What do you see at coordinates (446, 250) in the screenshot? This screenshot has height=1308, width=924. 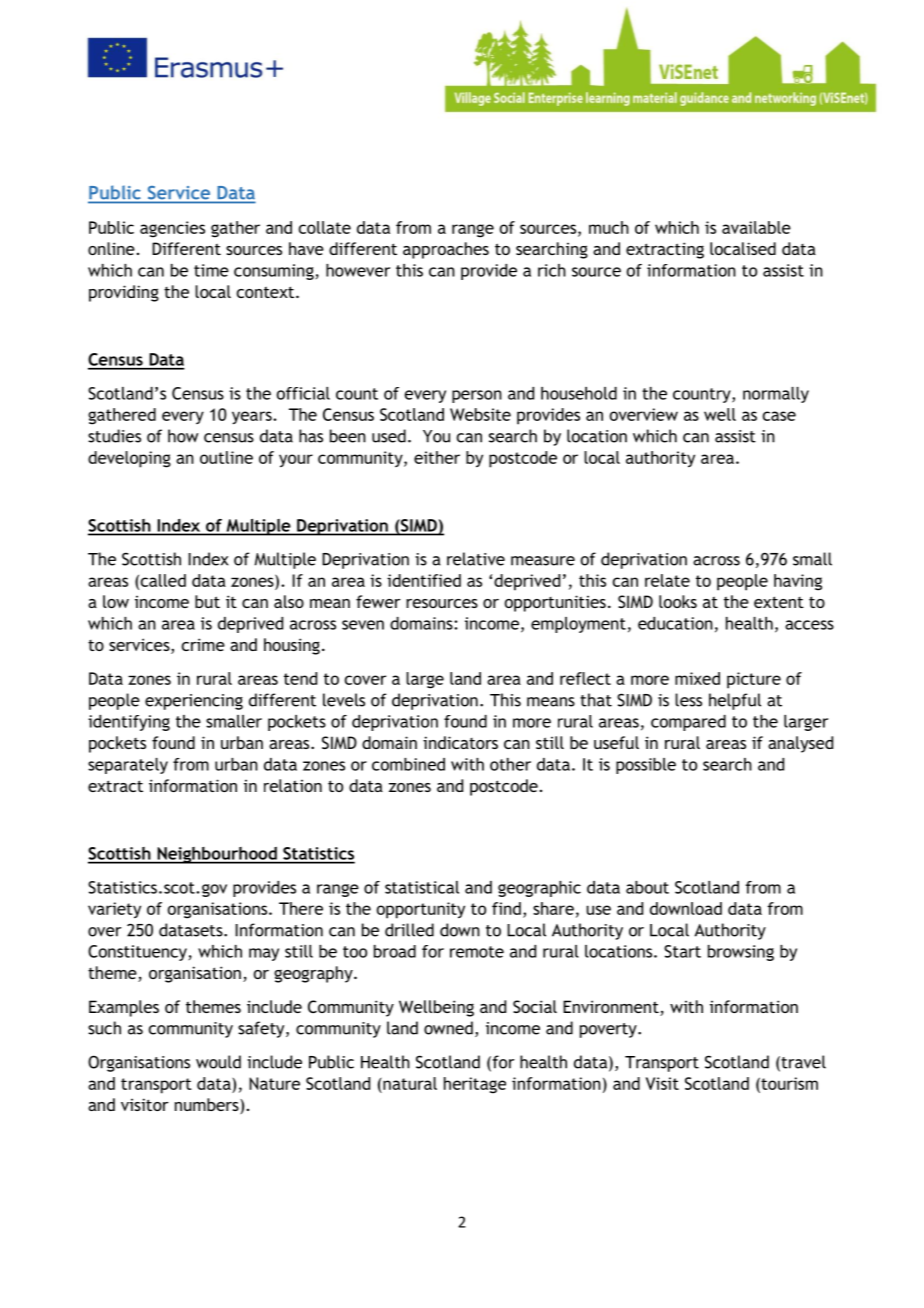 I see `approaches` at bounding box center [446, 250].
